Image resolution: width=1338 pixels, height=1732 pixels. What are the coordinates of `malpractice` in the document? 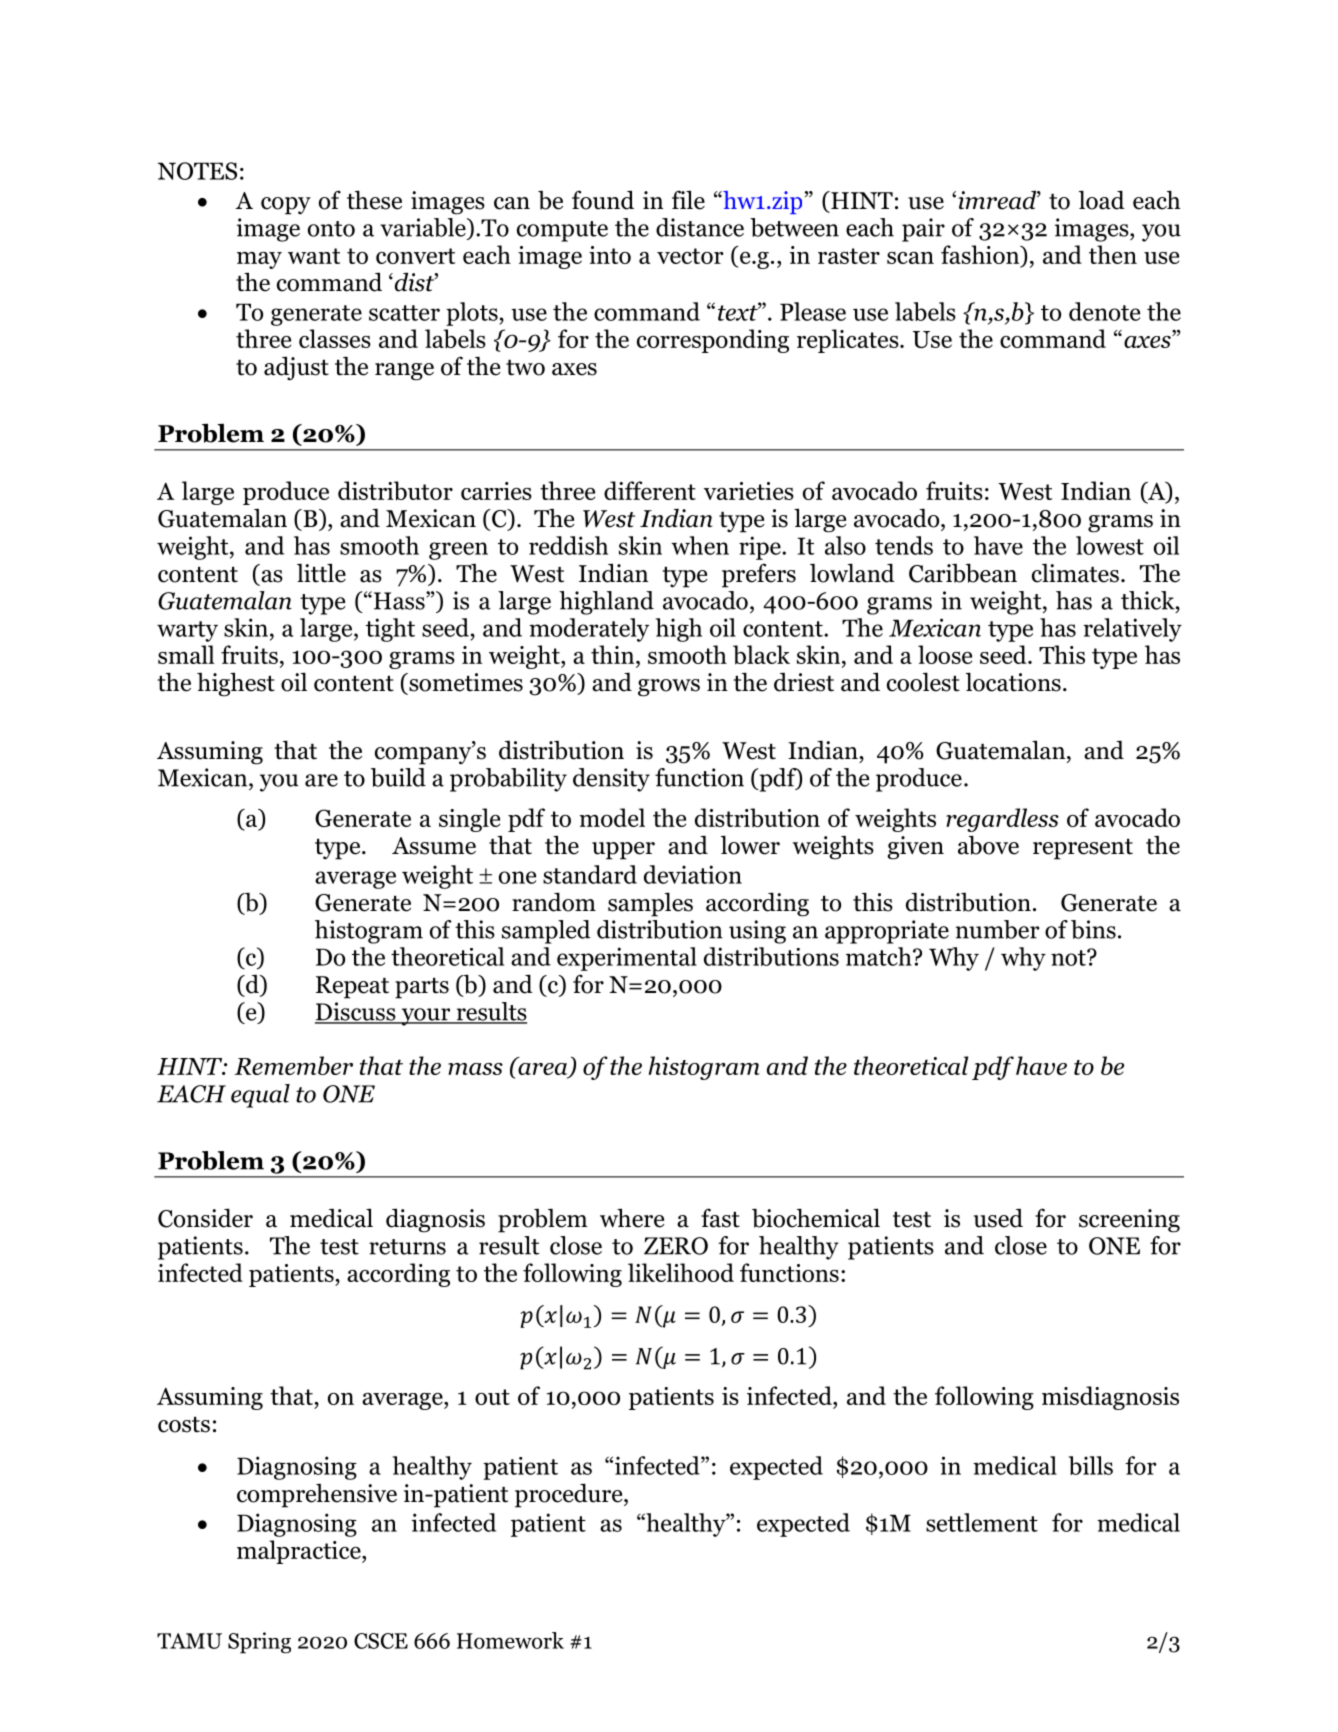 It's located at (300, 1552).
